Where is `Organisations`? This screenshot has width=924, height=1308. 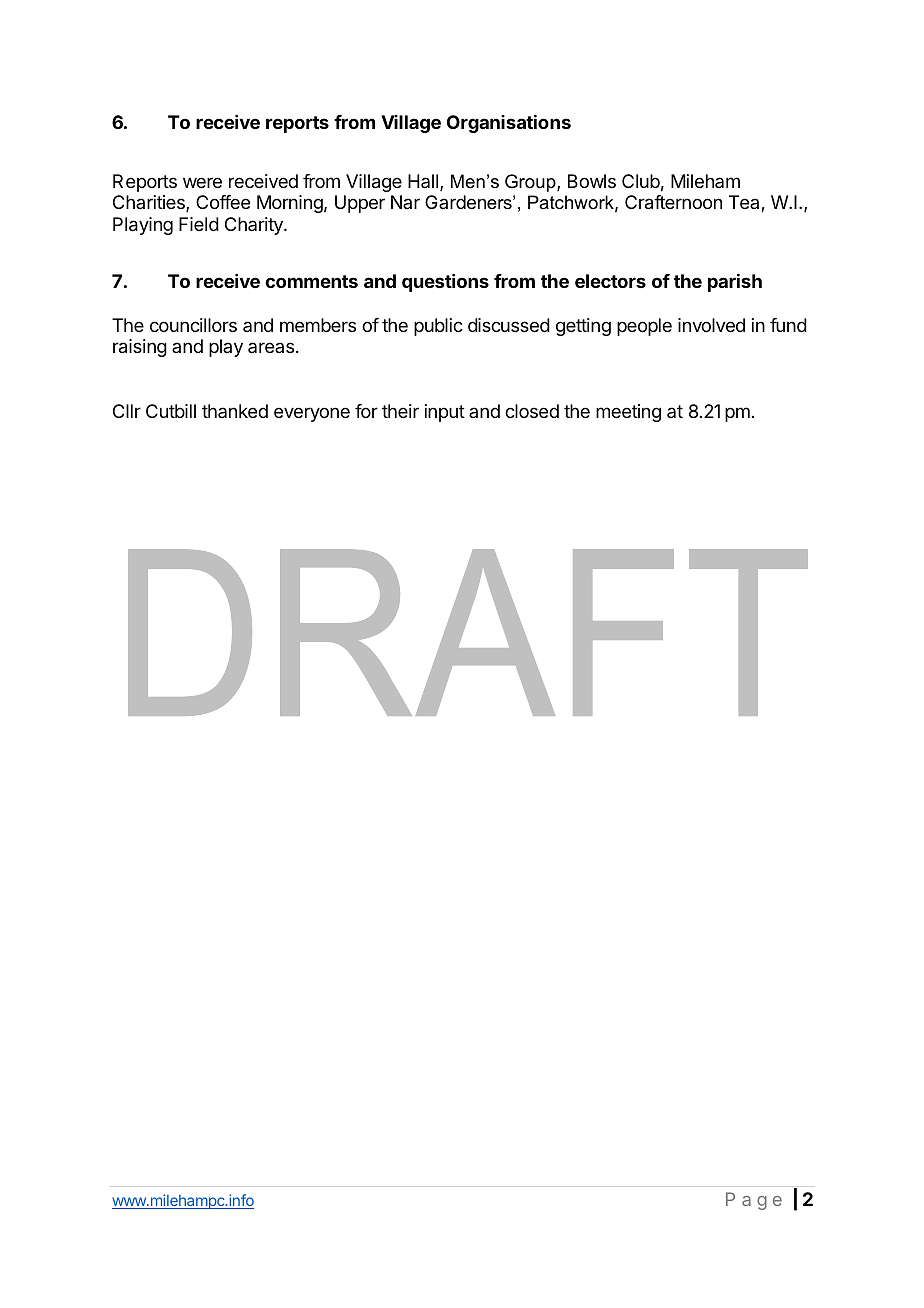
Organisations is located at coordinates (509, 124).
